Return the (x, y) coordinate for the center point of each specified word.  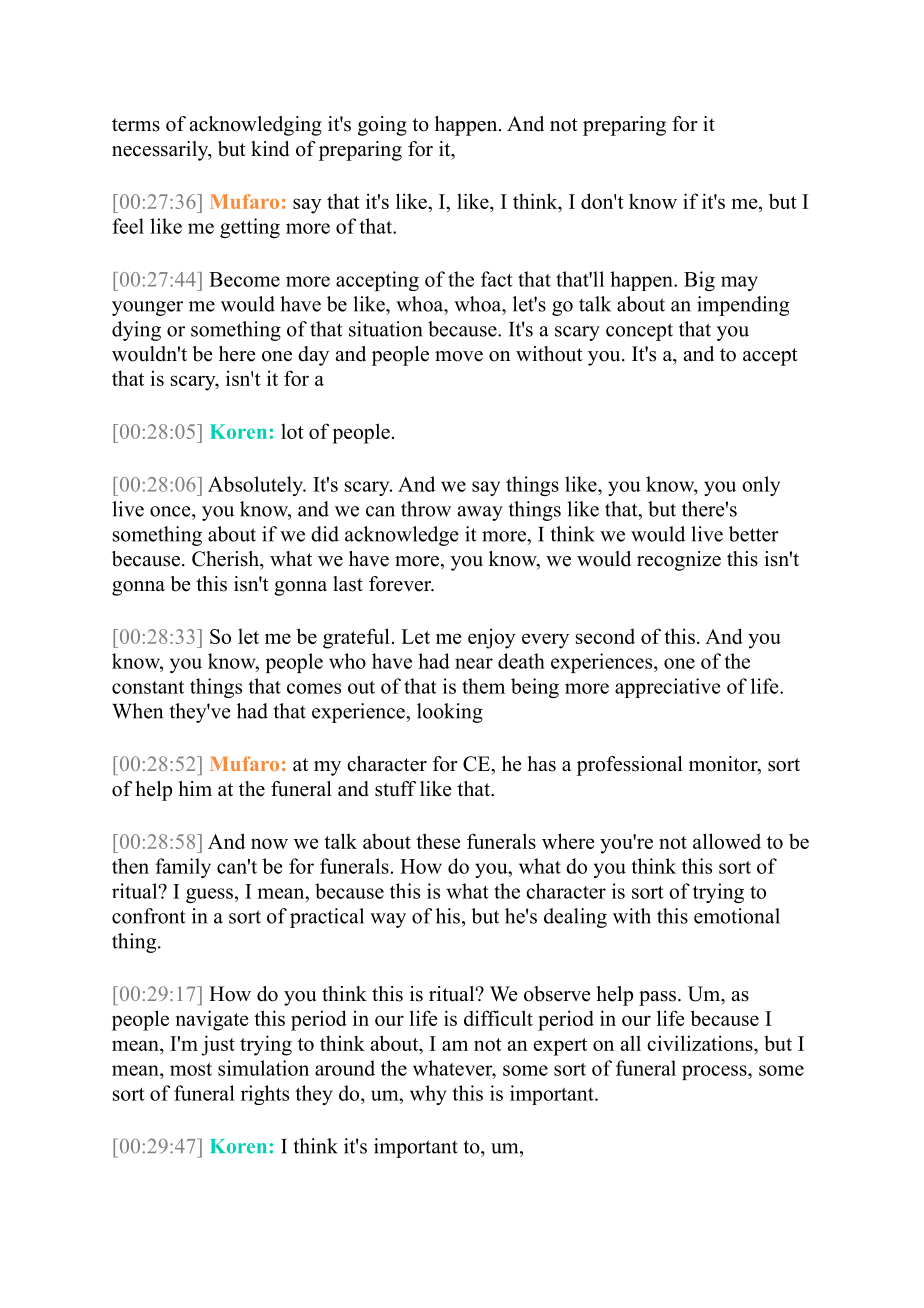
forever (401, 584)
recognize (679, 561)
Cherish (226, 559)
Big (699, 281)
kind (270, 149)
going (382, 126)
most (191, 1069)
